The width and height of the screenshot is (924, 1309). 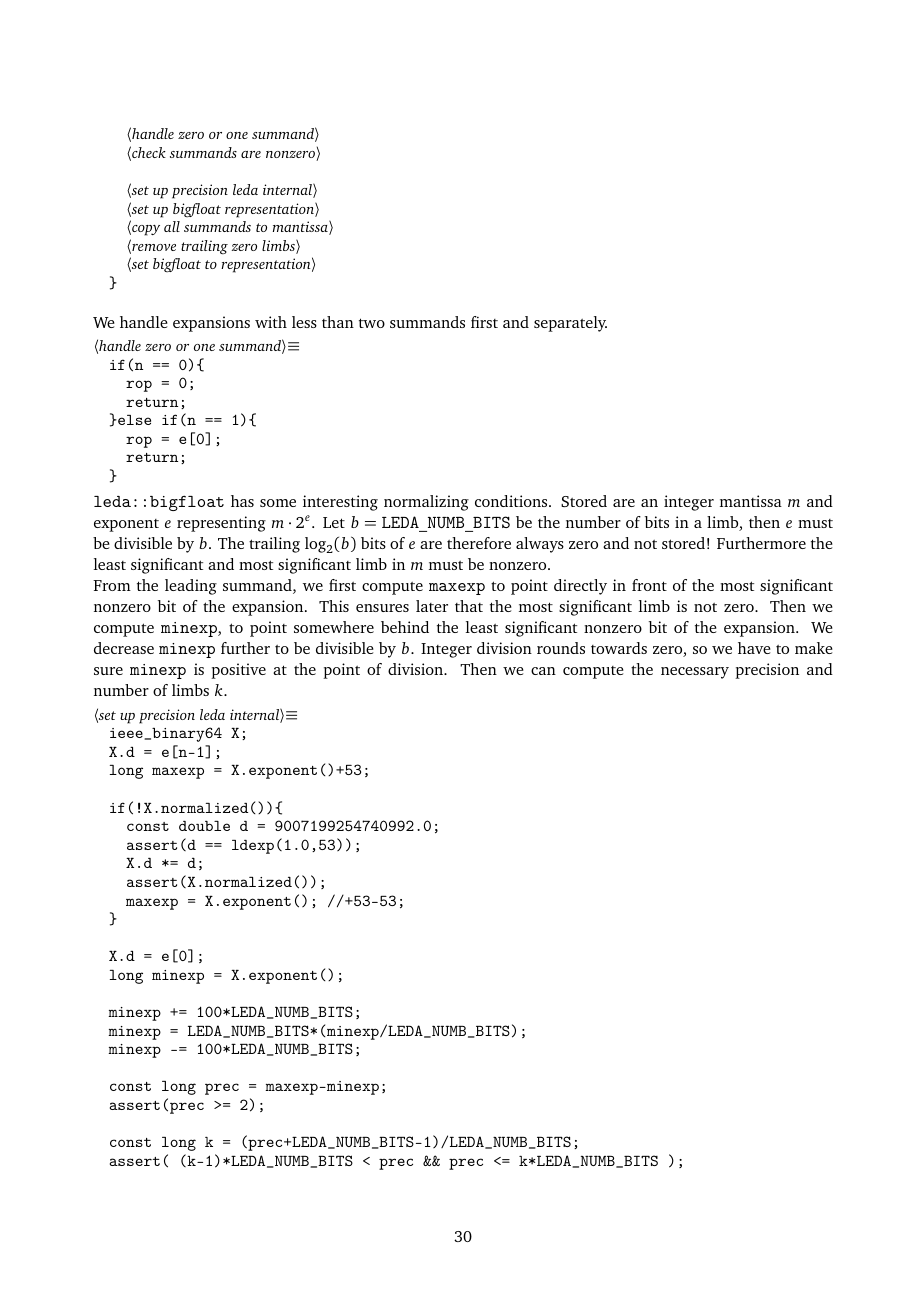 What do you see at coordinates (479, 543) in the screenshot?
I see `therefore` at bounding box center [479, 543].
